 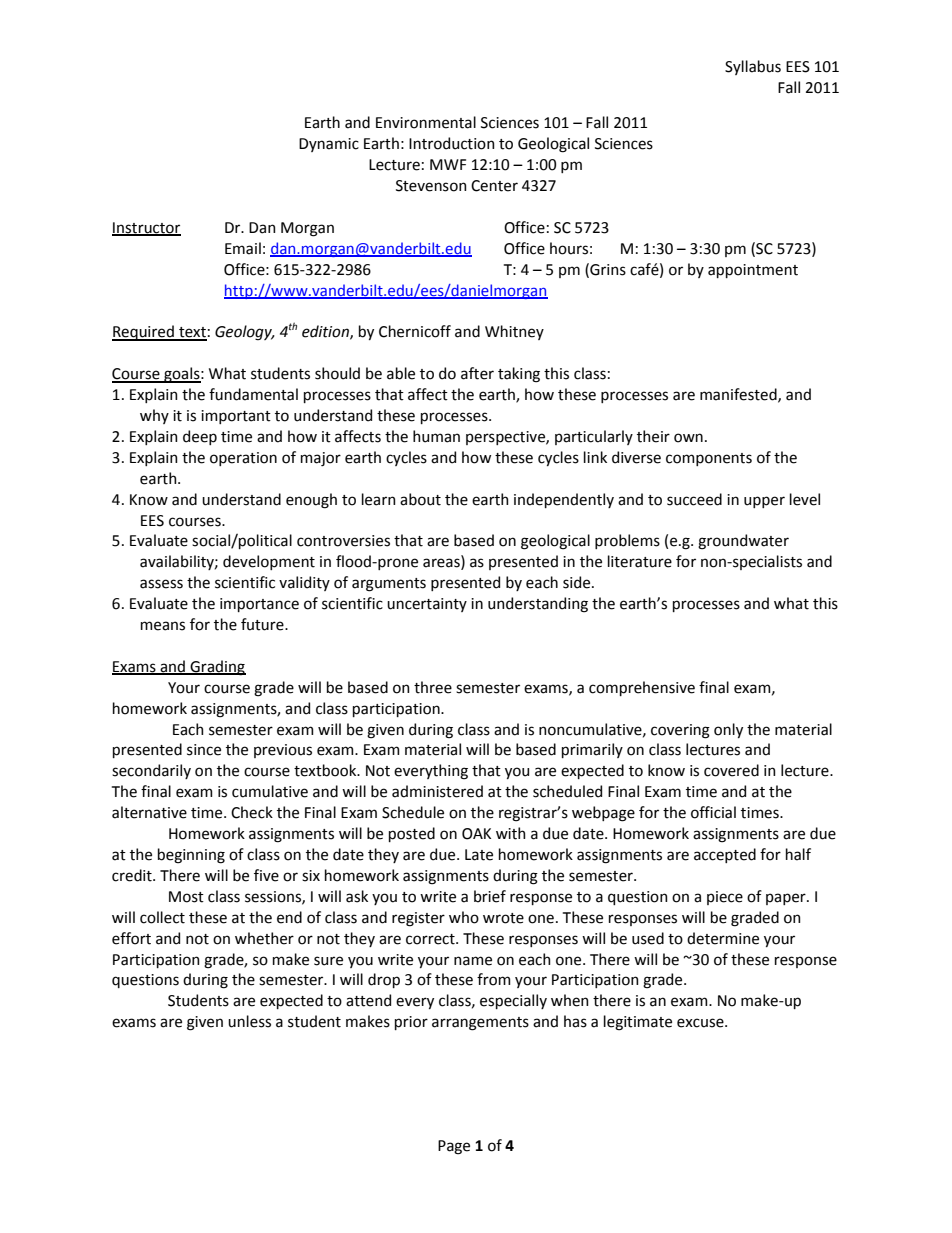 I want to click on groundwater, so click(x=743, y=542).
